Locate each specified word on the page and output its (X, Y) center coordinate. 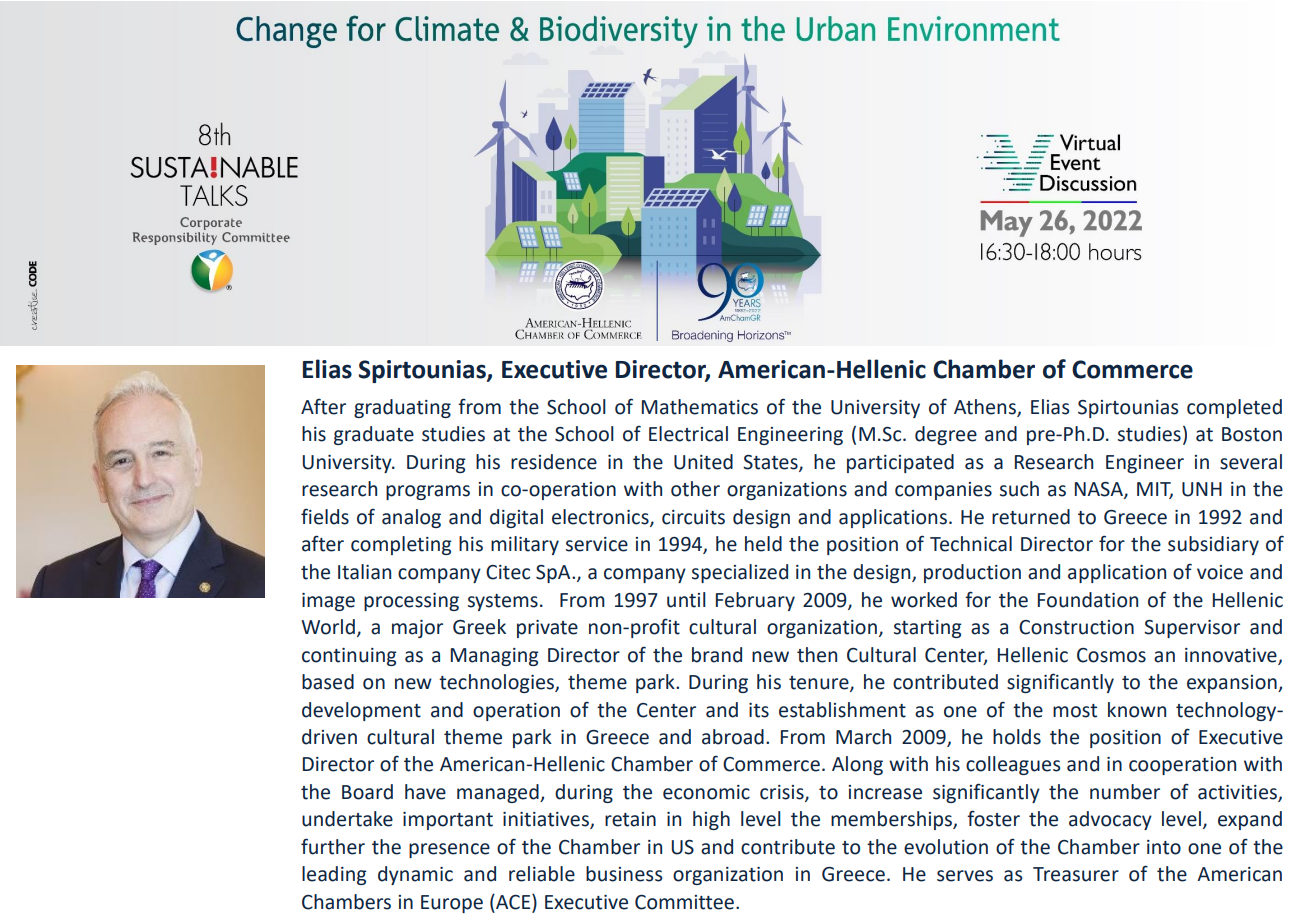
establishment (842, 710)
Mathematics (700, 407)
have (425, 792)
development (361, 711)
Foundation (1088, 600)
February (755, 601)
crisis (783, 793)
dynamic (415, 875)
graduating (402, 408)
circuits (693, 517)
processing (411, 602)
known (1137, 710)
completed (1234, 408)
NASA (1100, 490)
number (1125, 792)
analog (411, 518)
